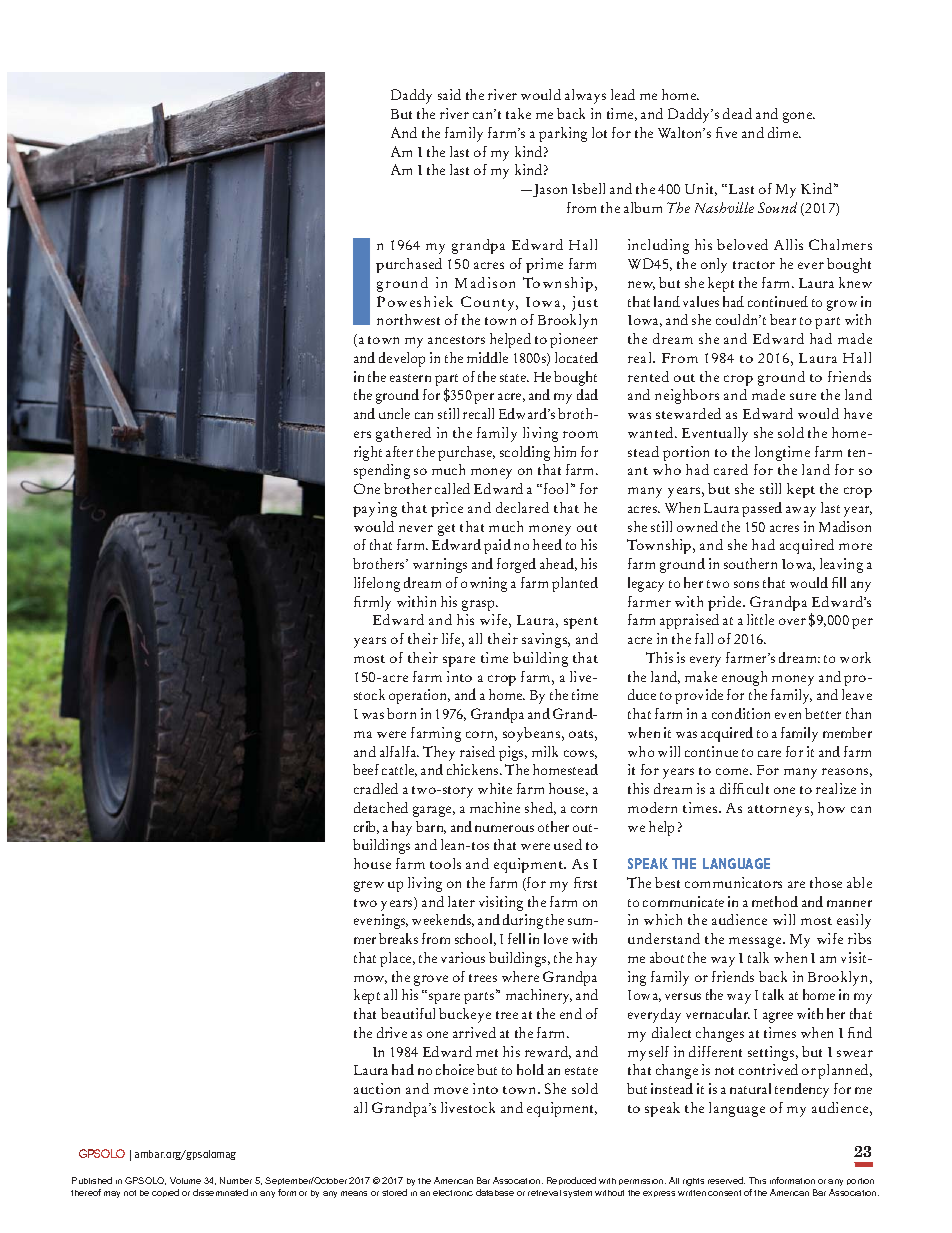 This screenshot has height=1233, width=952. I want to click on electronic, so click(453, 1193).
